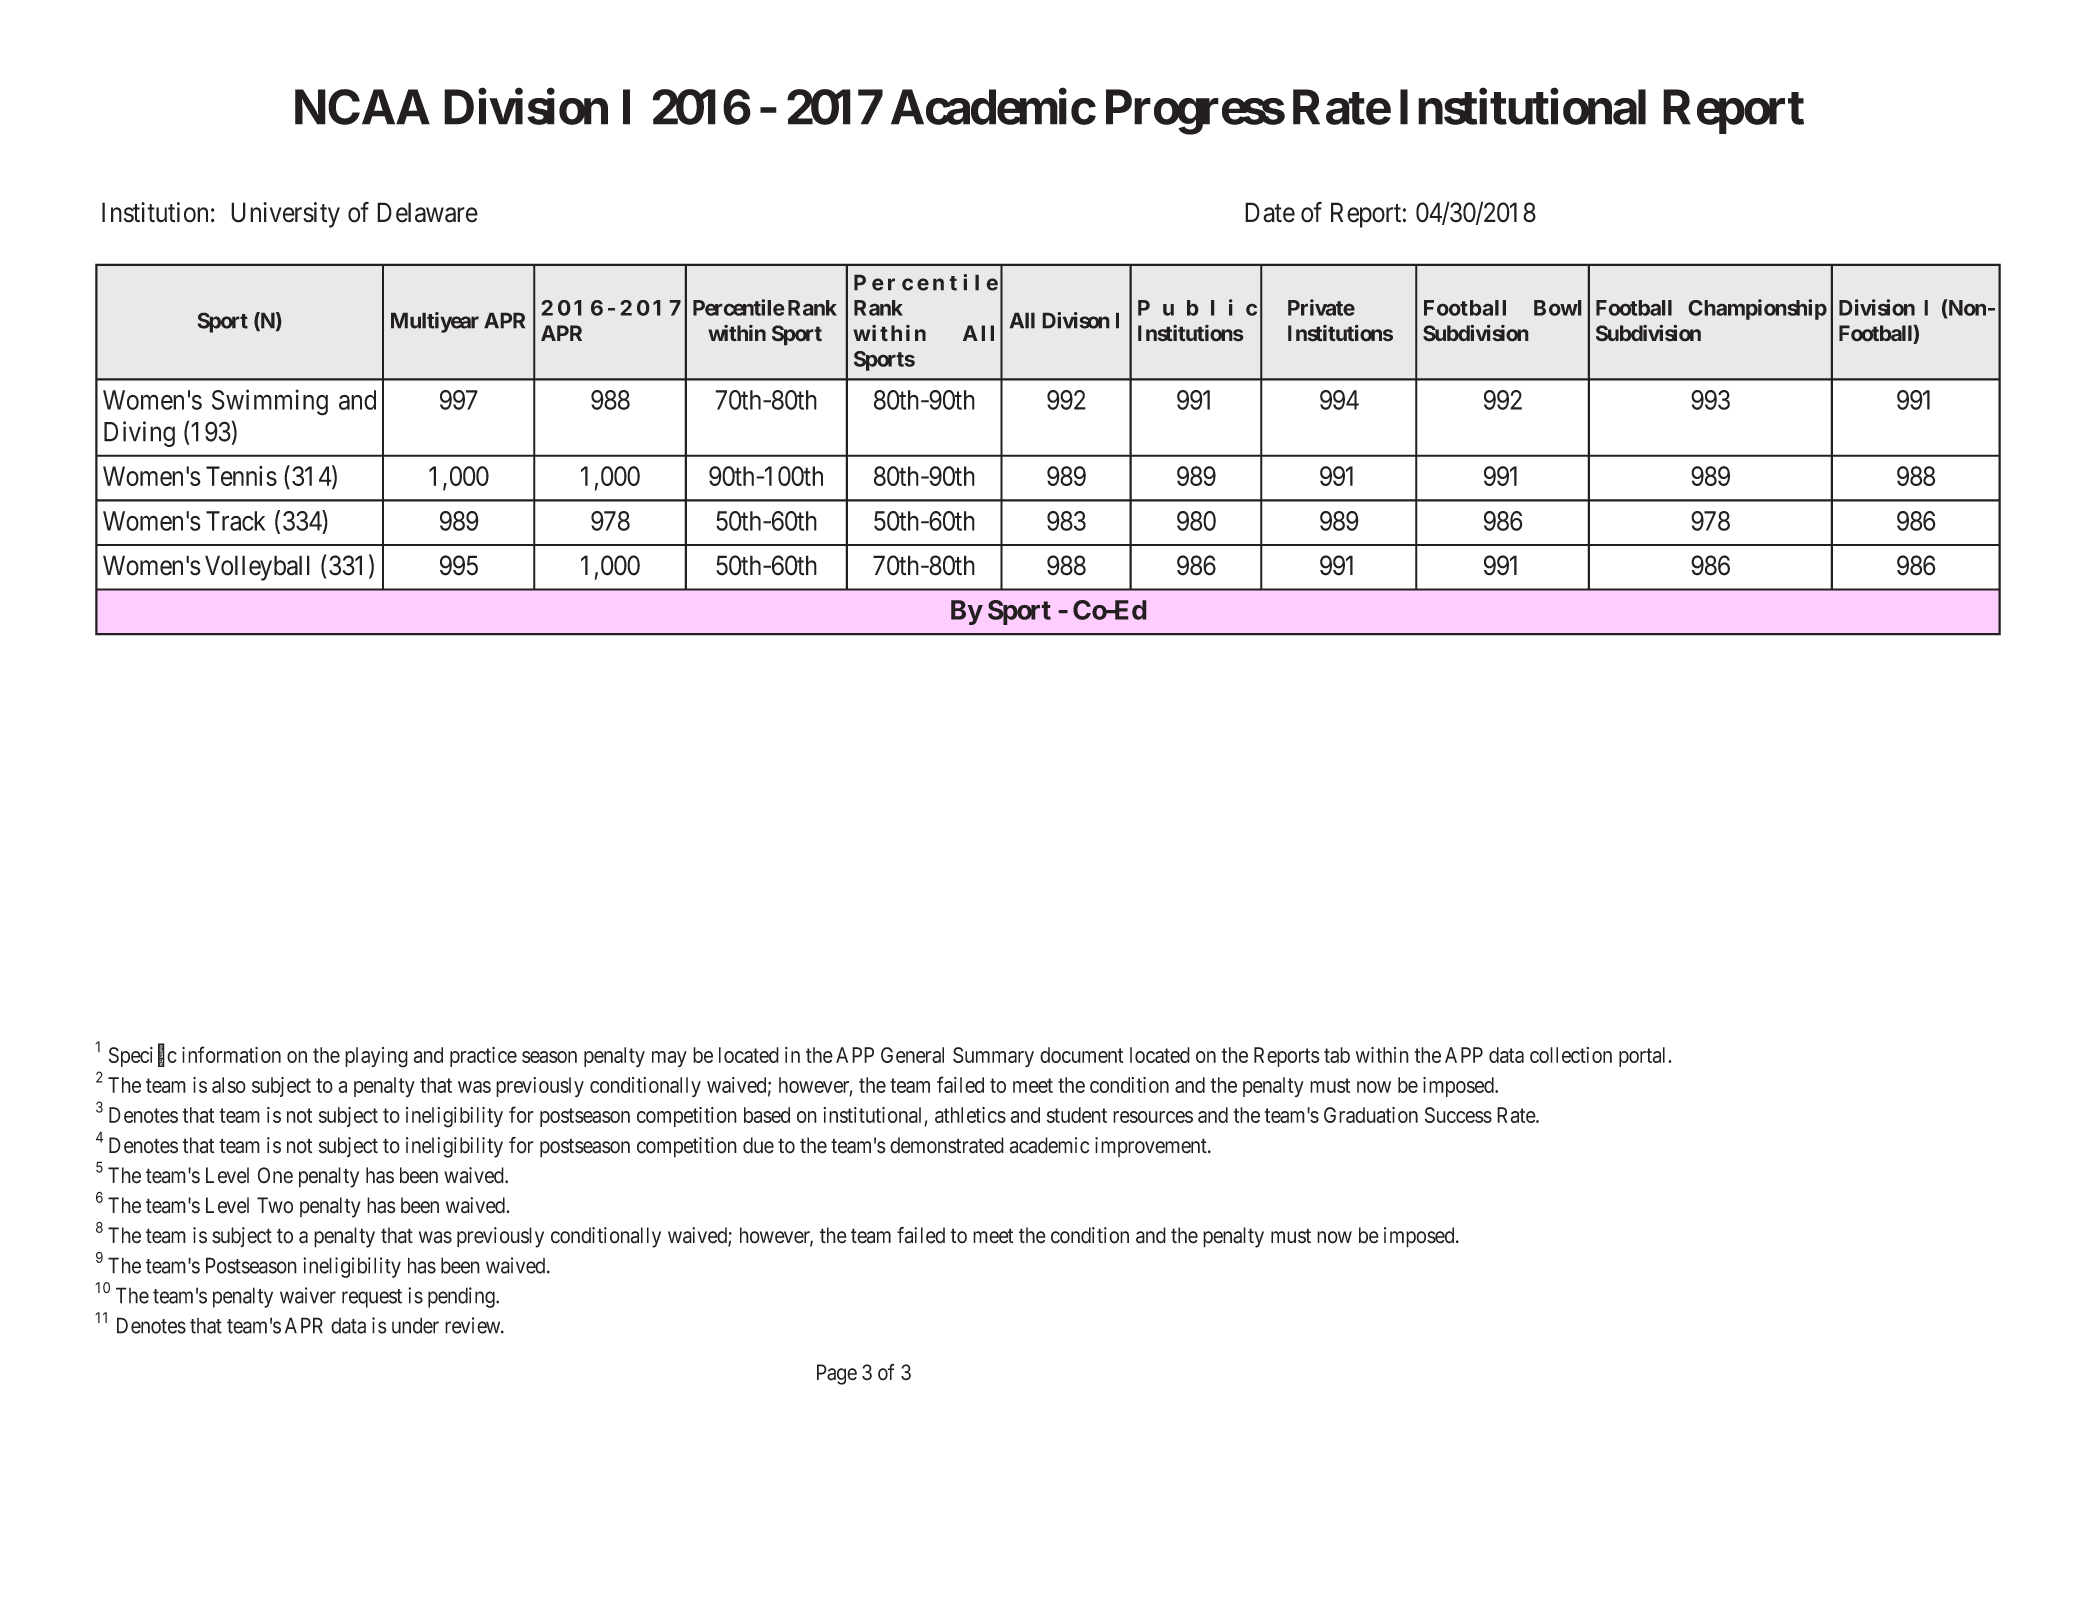 The height and width of the document is (1620, 2096). What do you see at coordinates (993, 1057) in the document?
I see `Summary` at bounding box center [993, 1057].
